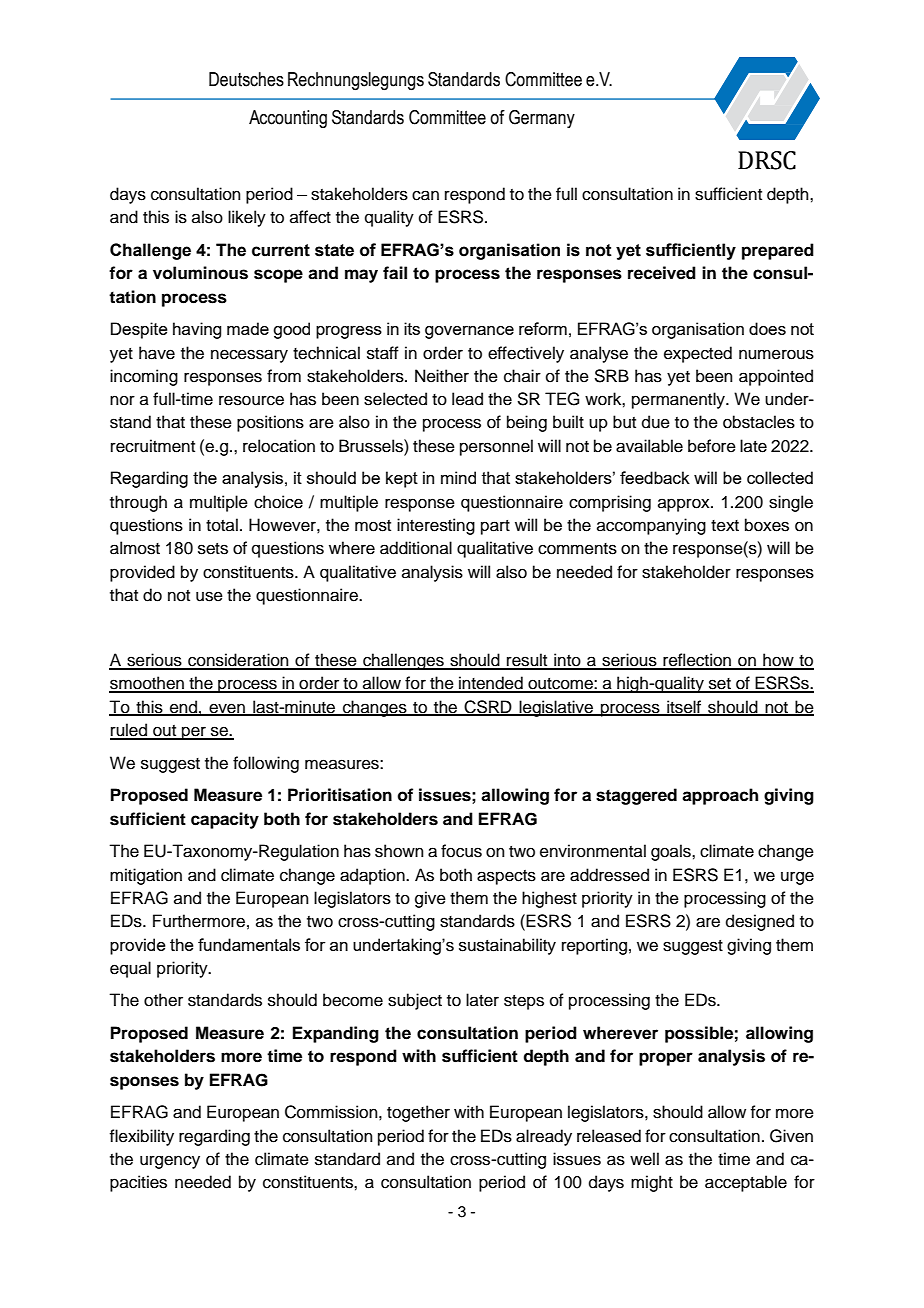 The height and width of the page is (1308, 924). I want to click on flexibility, so click(141, 1137).
